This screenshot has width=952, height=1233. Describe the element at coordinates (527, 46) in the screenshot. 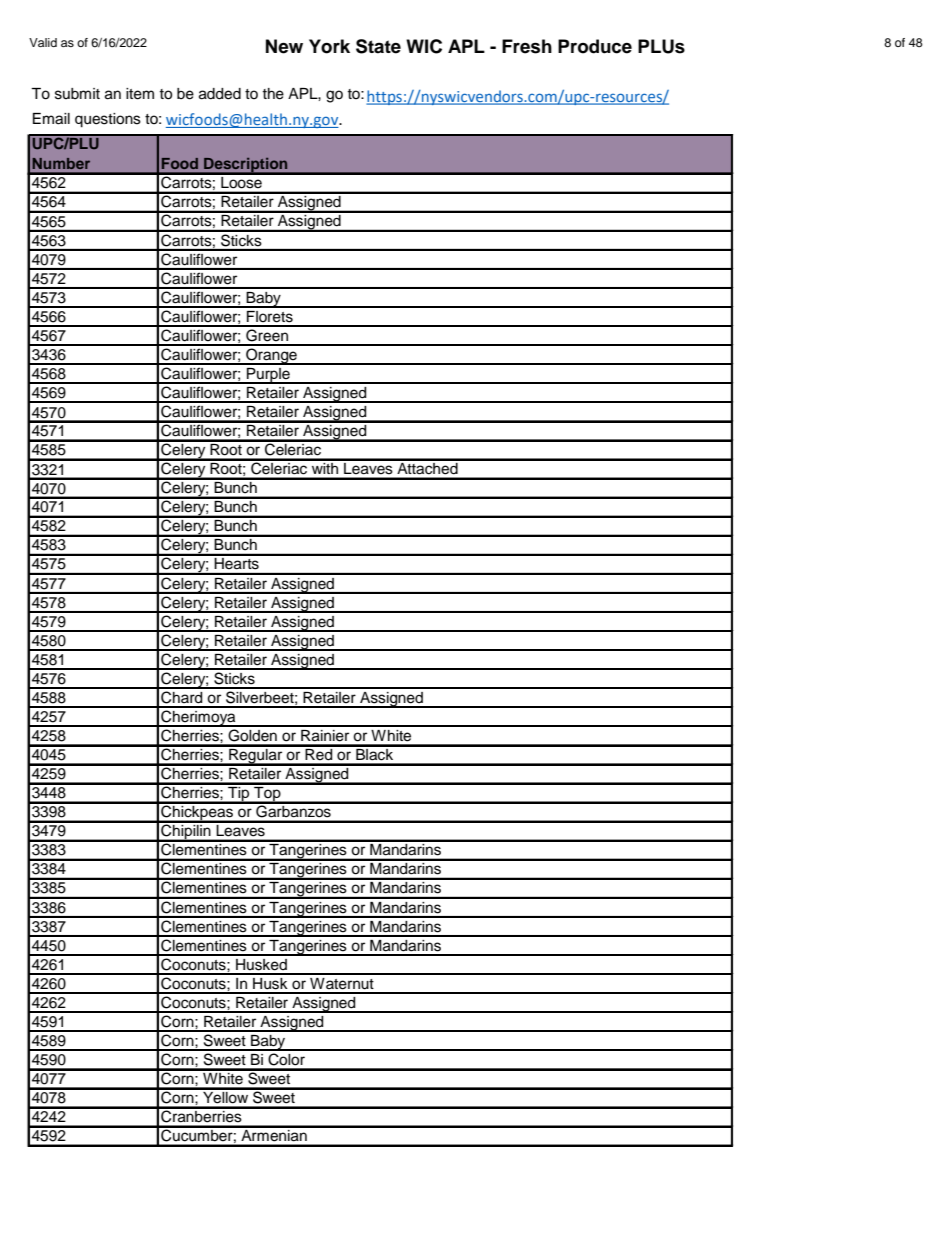

I see `Fresh` at that location.
